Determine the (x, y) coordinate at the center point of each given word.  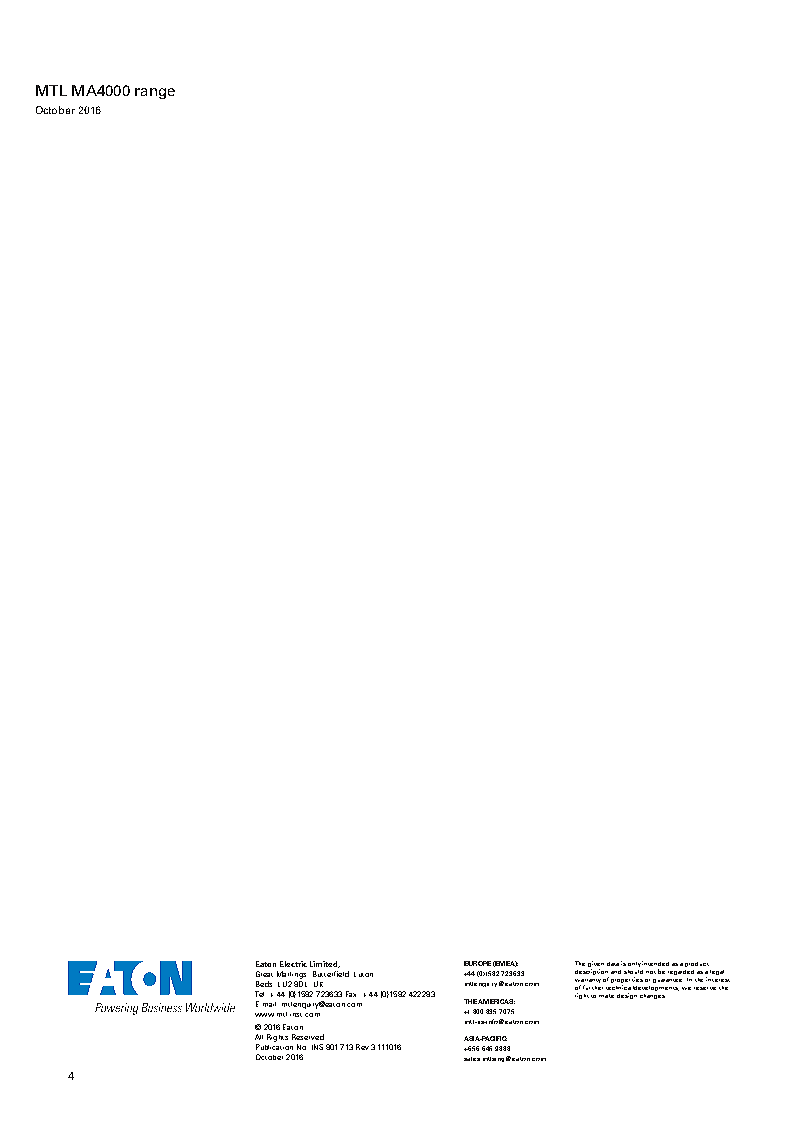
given (596, 965)
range (155, 93)
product (697, 964)
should (633, 972)
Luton (363, 974)
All (259, 1037)
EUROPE (477, 963)
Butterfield (331, 974)
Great (264, 974)
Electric (293, 964)
